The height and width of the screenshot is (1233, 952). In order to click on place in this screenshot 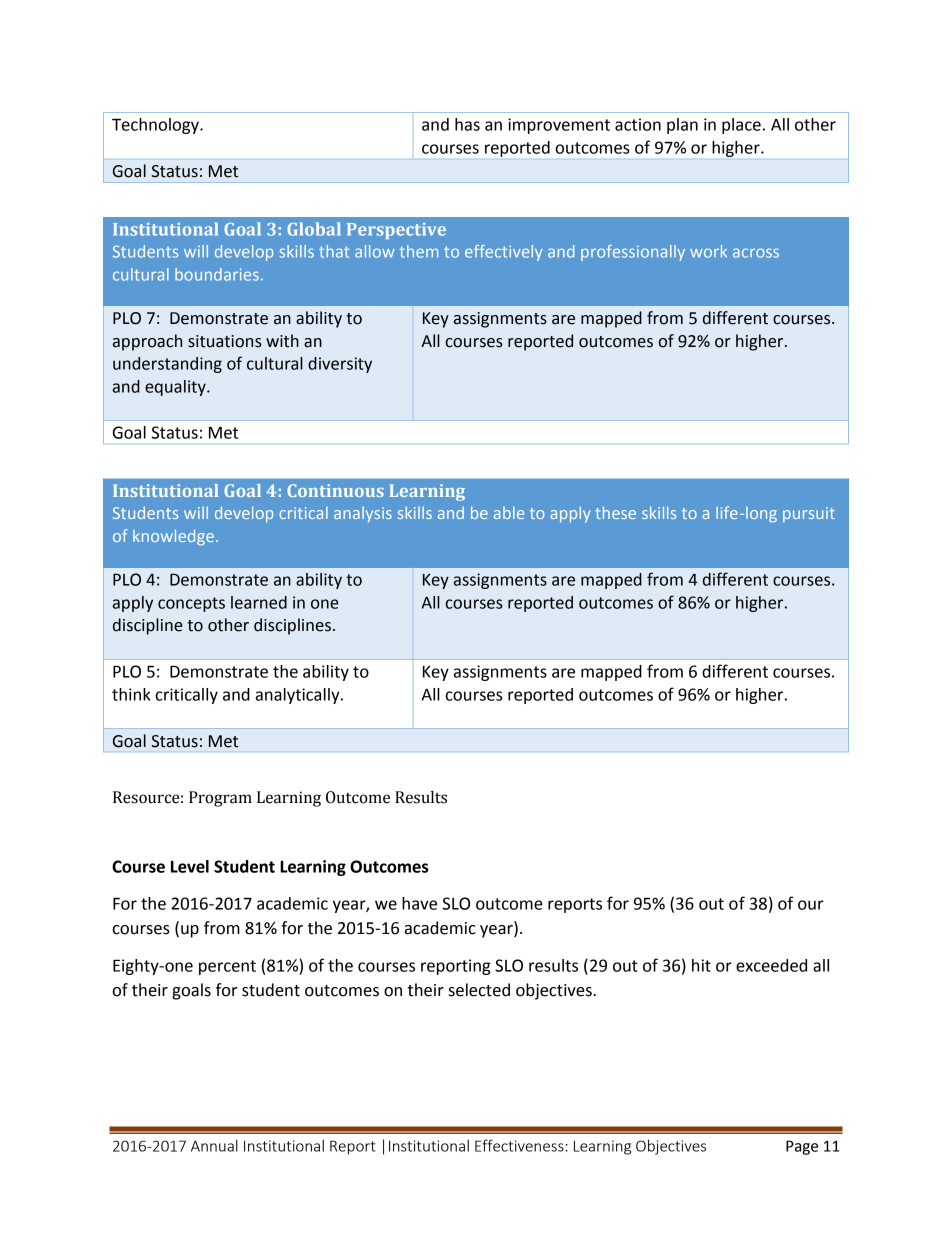, I will do `click(741, 126)`.
